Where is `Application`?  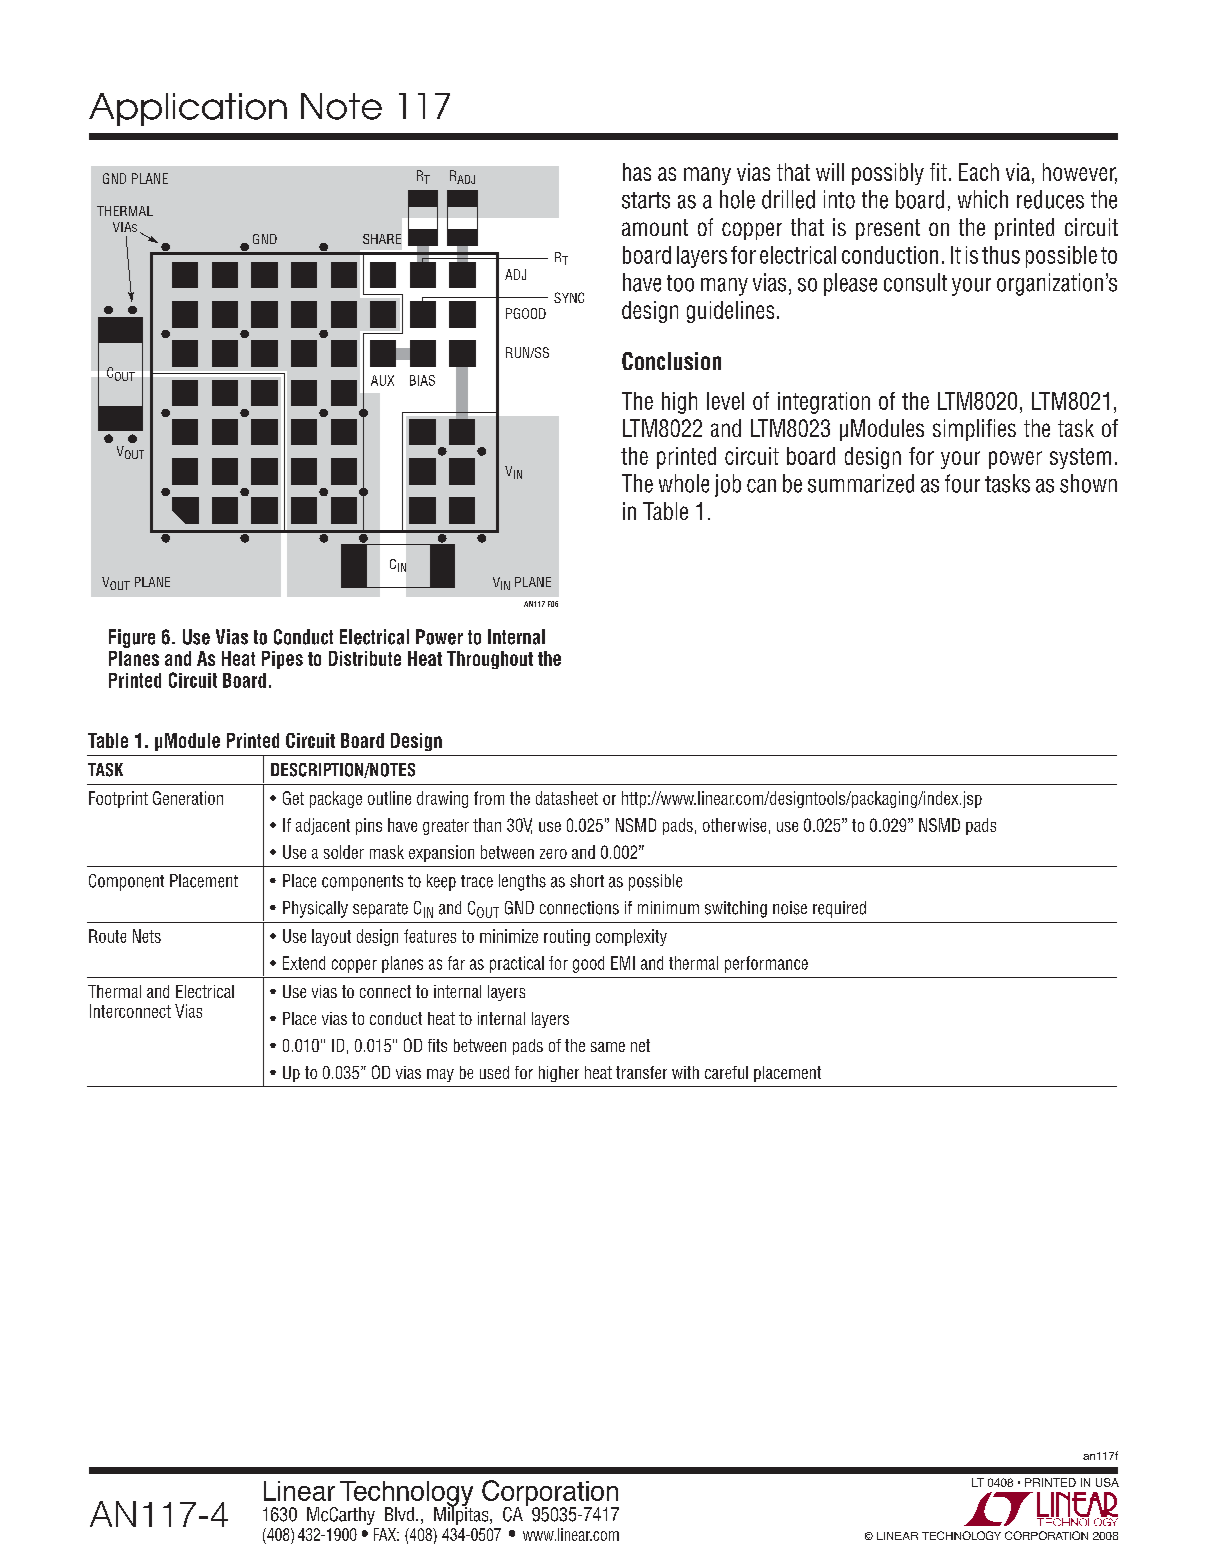
Application is located at coordinates (188, 109).
